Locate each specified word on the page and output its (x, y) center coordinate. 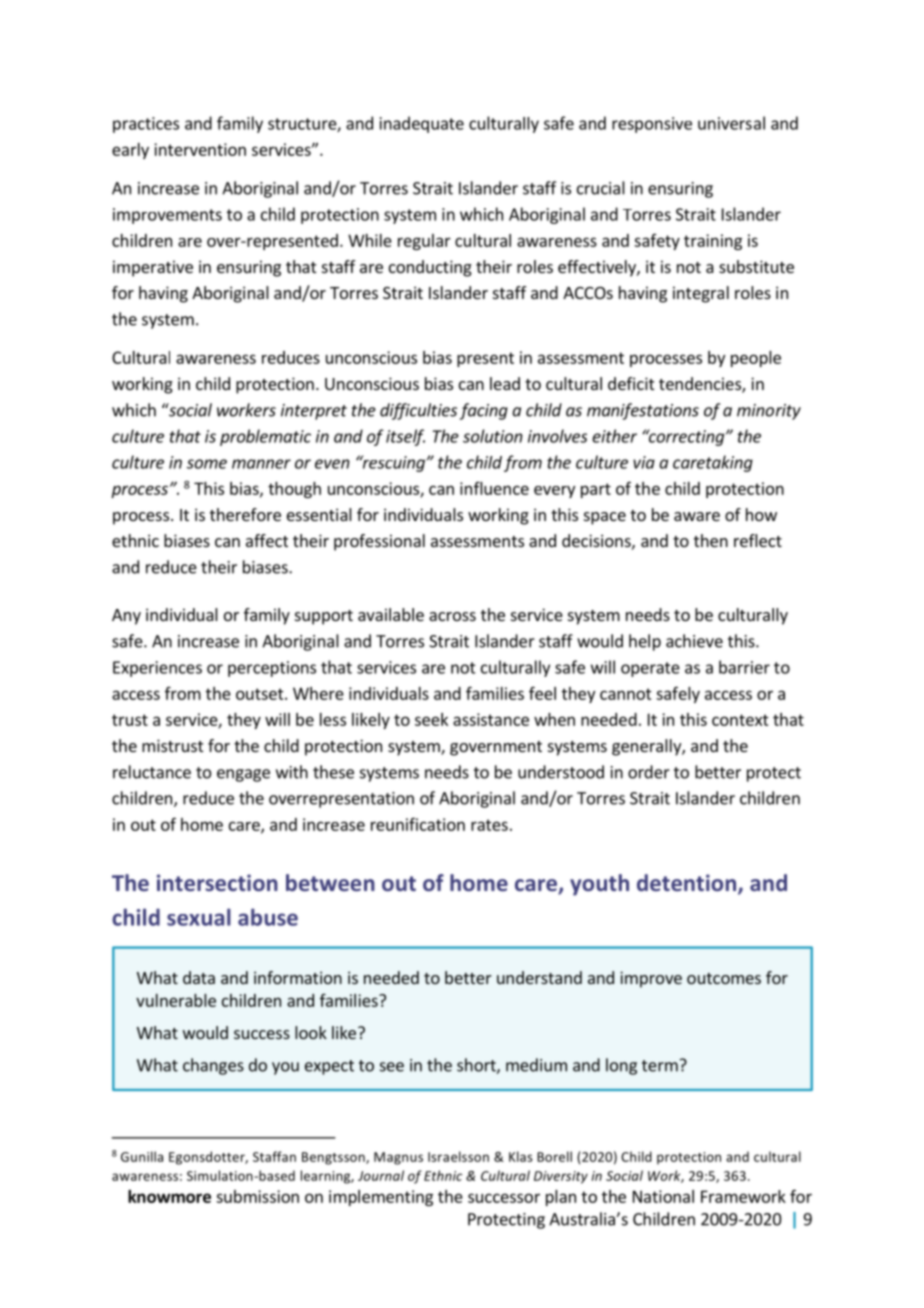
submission (257, 1196)
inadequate (422, 124)
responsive (652, 125)
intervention (200, 149)
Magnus (398, 1158)
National (663, 1196)
